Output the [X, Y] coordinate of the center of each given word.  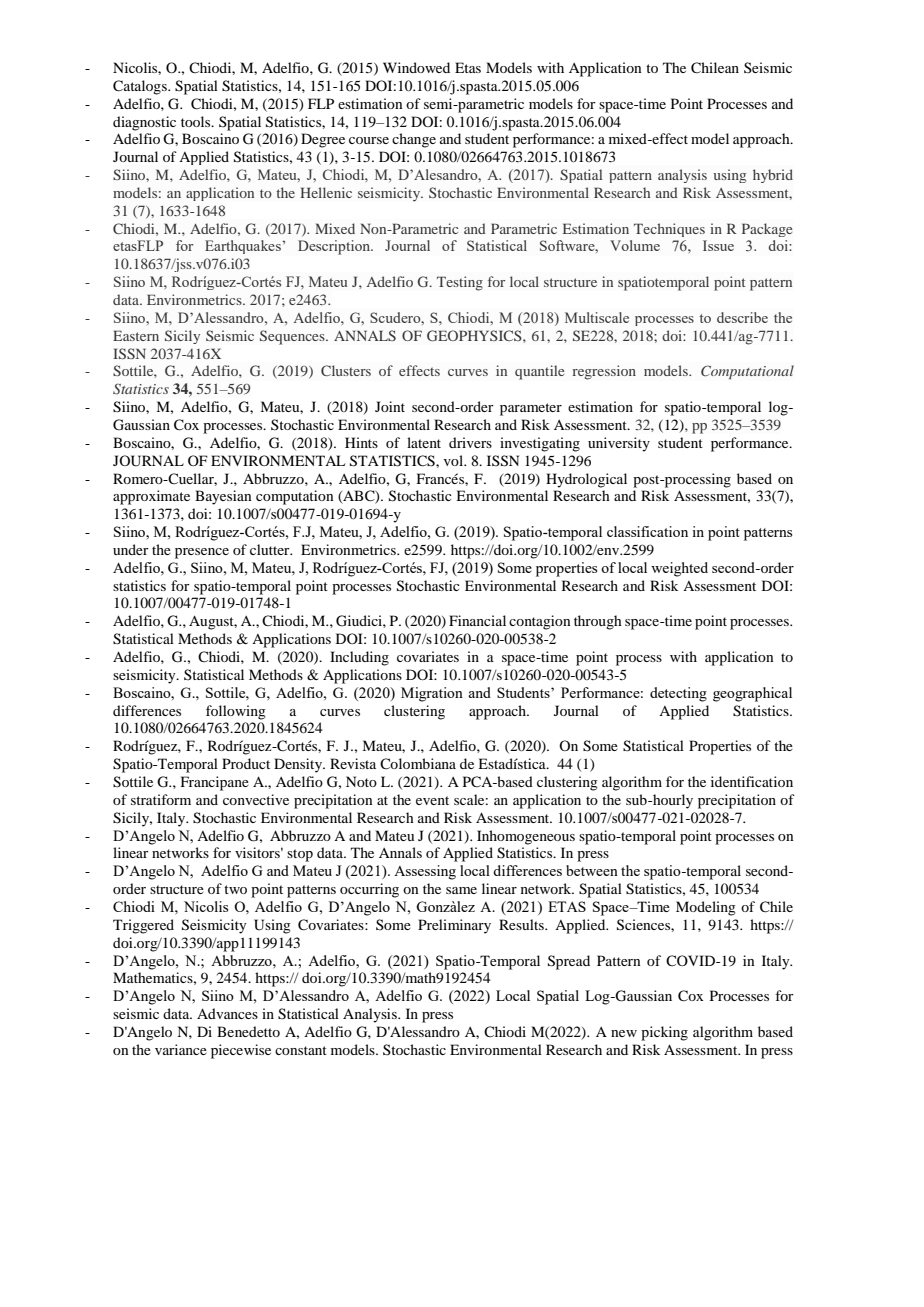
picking [664, 1033]
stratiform [161, 799]
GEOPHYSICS [475, 335]
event [432, 800]
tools [197, 121]
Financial [477, 620]
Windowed [416, 67]
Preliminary [454, 926]
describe [742, 317]
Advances [227, 1013]
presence [202, 553]
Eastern [136, 335]
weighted [679, 569]
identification [752, 781]
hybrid [773, 176]
